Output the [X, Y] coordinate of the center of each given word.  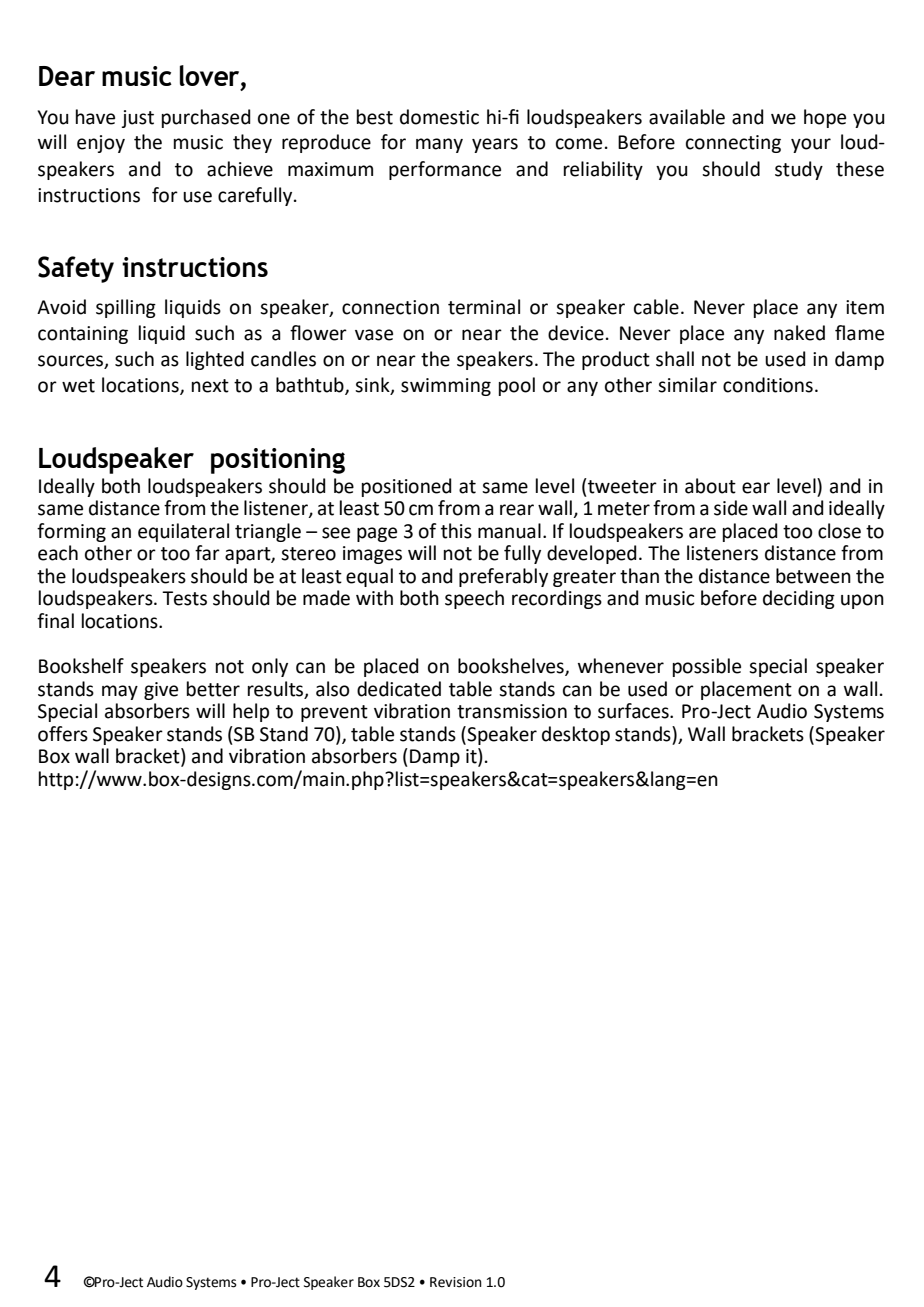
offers [63, 734]
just [138, 119]
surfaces [634, 711]
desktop [576, 735]
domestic [439, 117]
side [731, 508]
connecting [733, 144]
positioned [407, 487]
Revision [456, 1282]
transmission [512, 711]
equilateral [183, 532]
